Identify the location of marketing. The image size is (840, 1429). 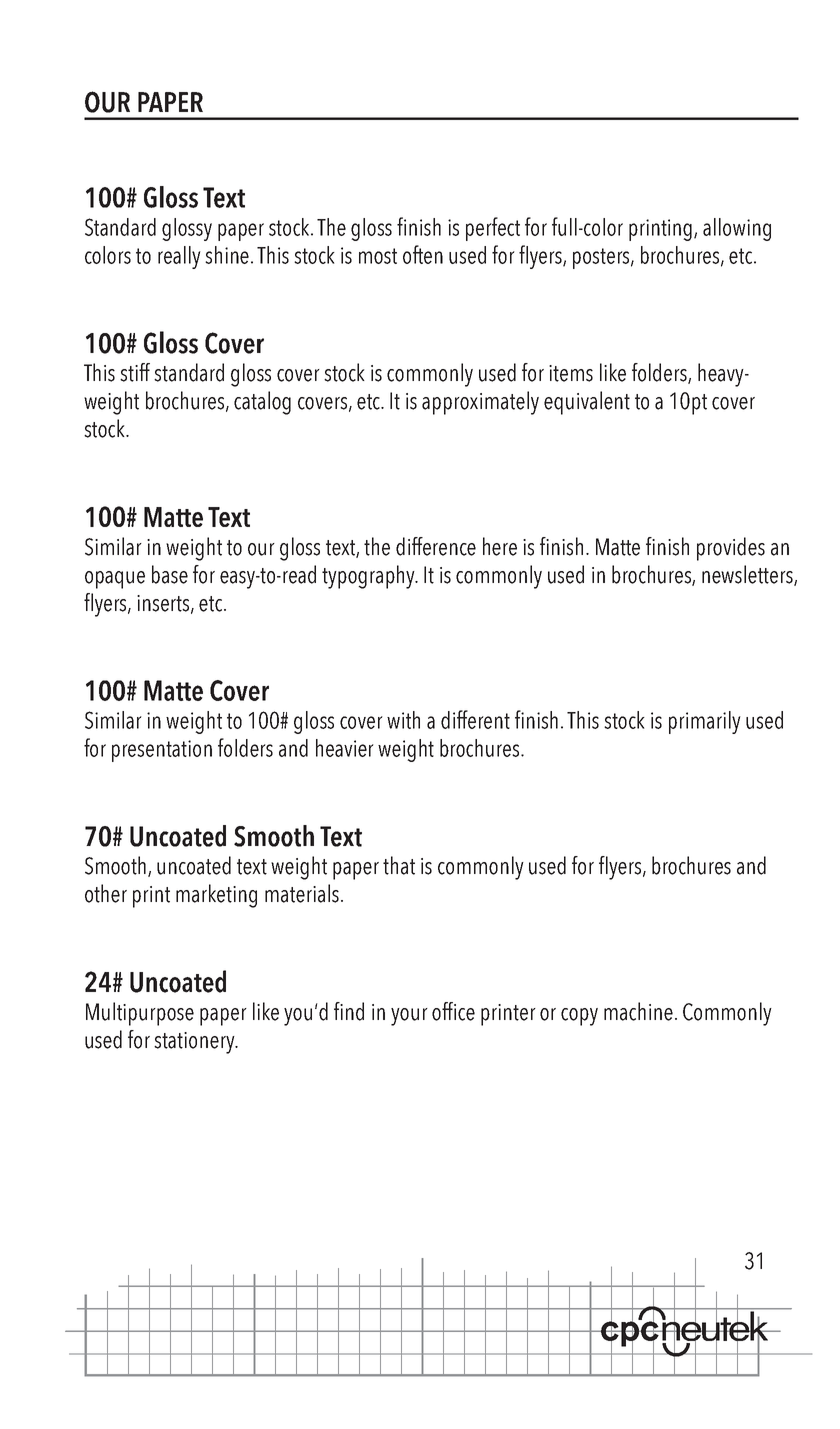
(216, 896).
